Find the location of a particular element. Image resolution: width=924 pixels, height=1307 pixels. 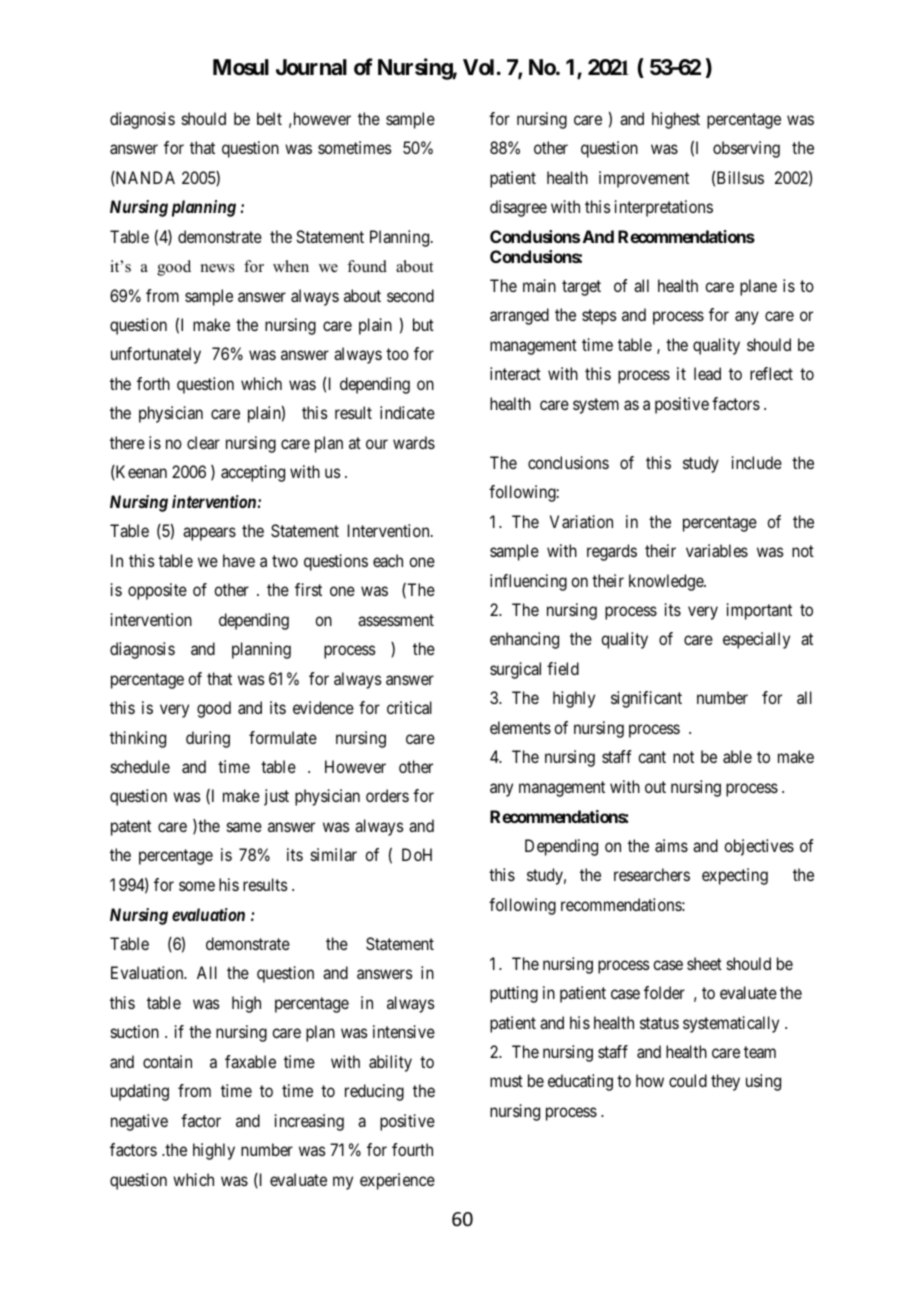

same is located at coordinates (244, 827).
